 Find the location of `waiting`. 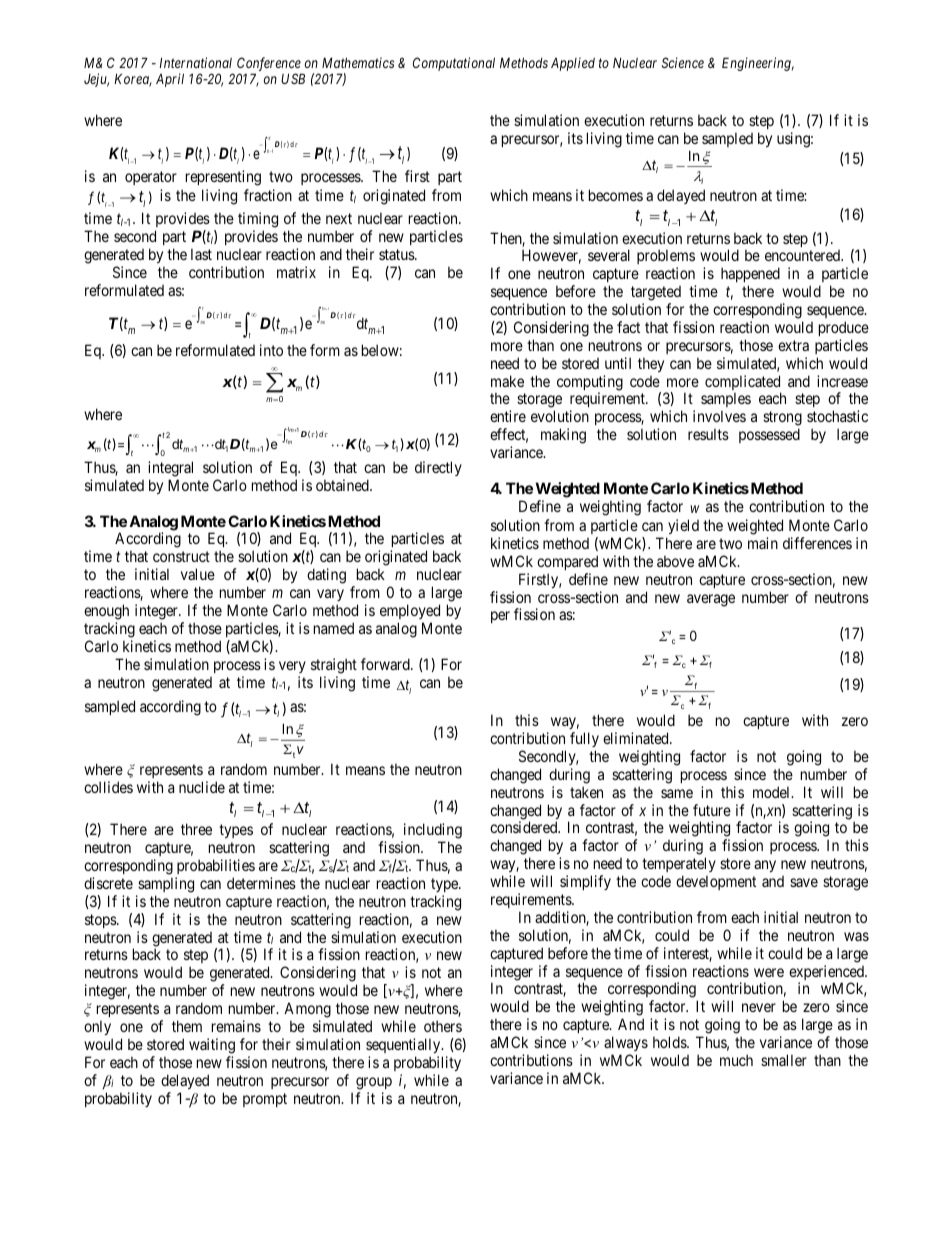

waiting is located at coordinates (212, 1046).
